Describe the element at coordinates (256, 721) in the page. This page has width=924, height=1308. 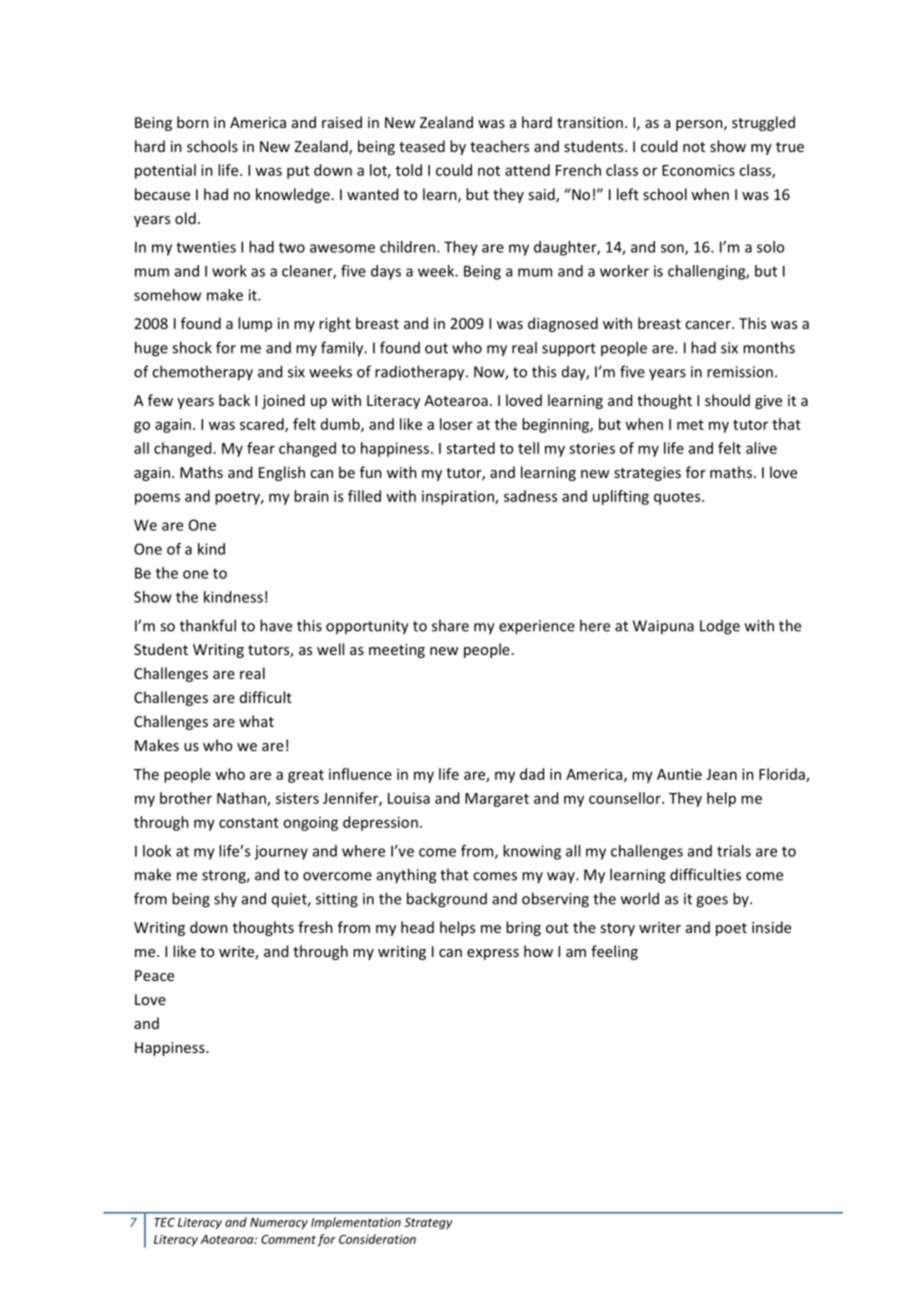
I see `what` at that location.
